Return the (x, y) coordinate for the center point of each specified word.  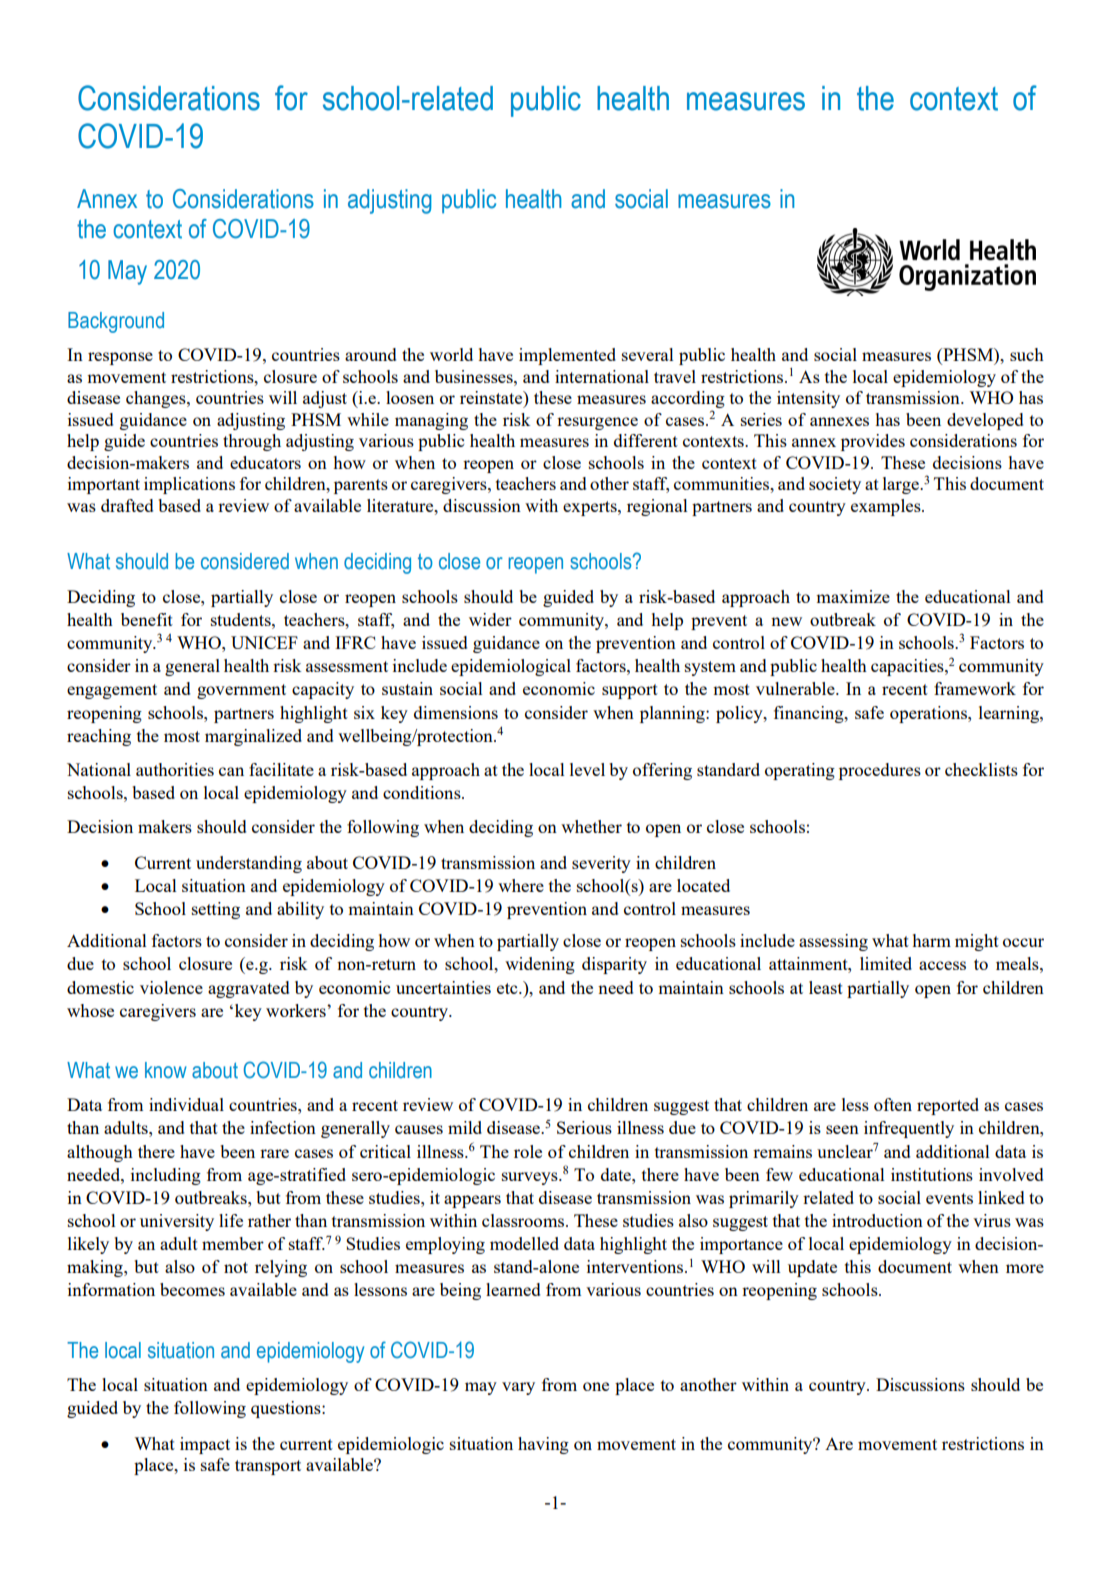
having (543, 1445)
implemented (567, 356)
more (1025, 1268)
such (1027, 354)
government (241, 691)
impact (205, 1445)
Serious (584, 1127)
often (893, 1104)
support (630, 691)
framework (975, 688)
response (120, 358)
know (166, 1070)
